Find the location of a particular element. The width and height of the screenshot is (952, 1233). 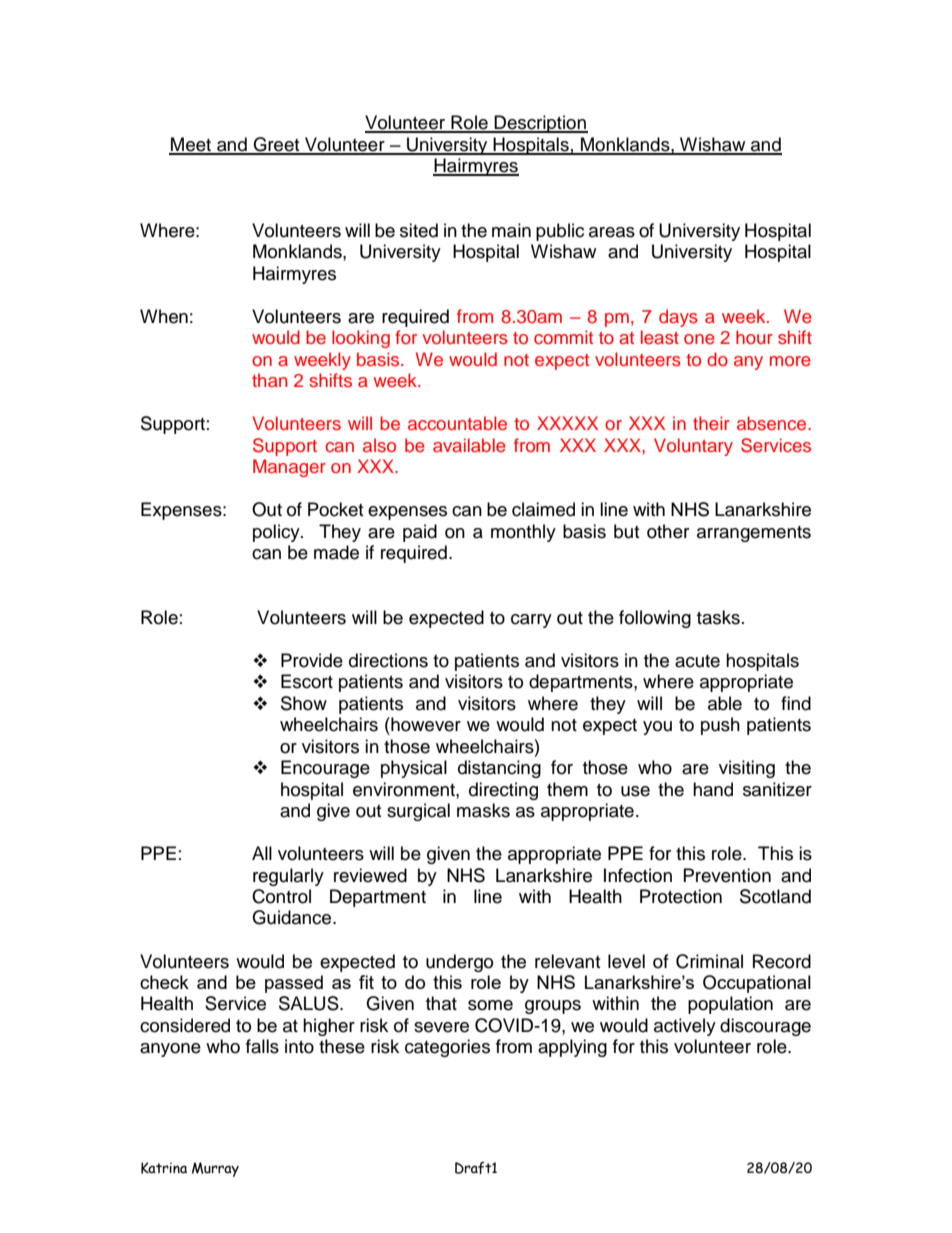

actively is located at coordinates (685, 1027).
